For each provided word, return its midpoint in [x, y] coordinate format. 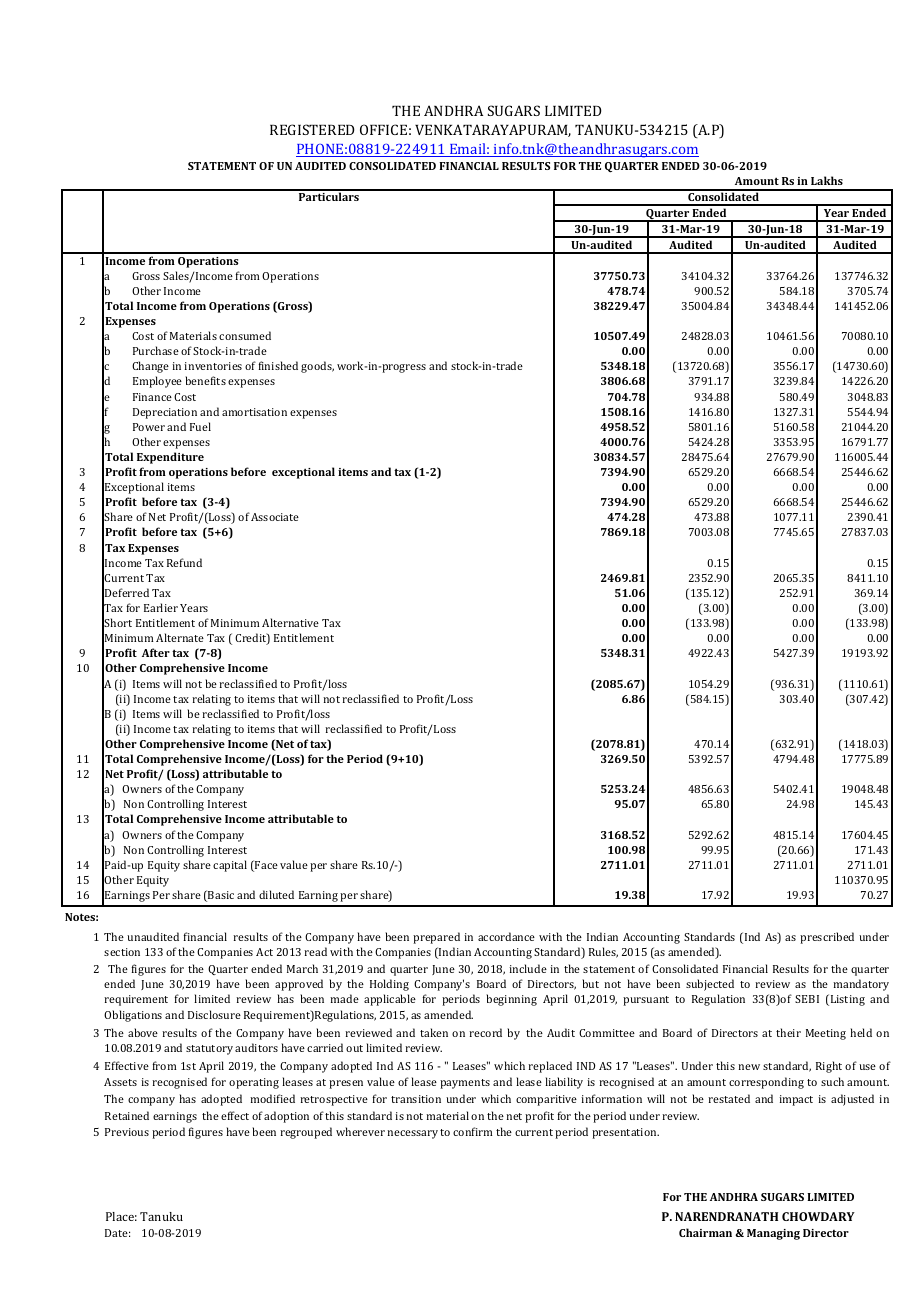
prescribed [827, 938]
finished [278, 365]
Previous [127, 1132]
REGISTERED [312, 129]
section [122, 952]
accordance [506, 936]
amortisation [254, 412]
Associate [275, 517]
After [156, 652]
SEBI [807, 999]
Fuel [200, 426]
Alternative [290, 622]
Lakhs [827, 180]
